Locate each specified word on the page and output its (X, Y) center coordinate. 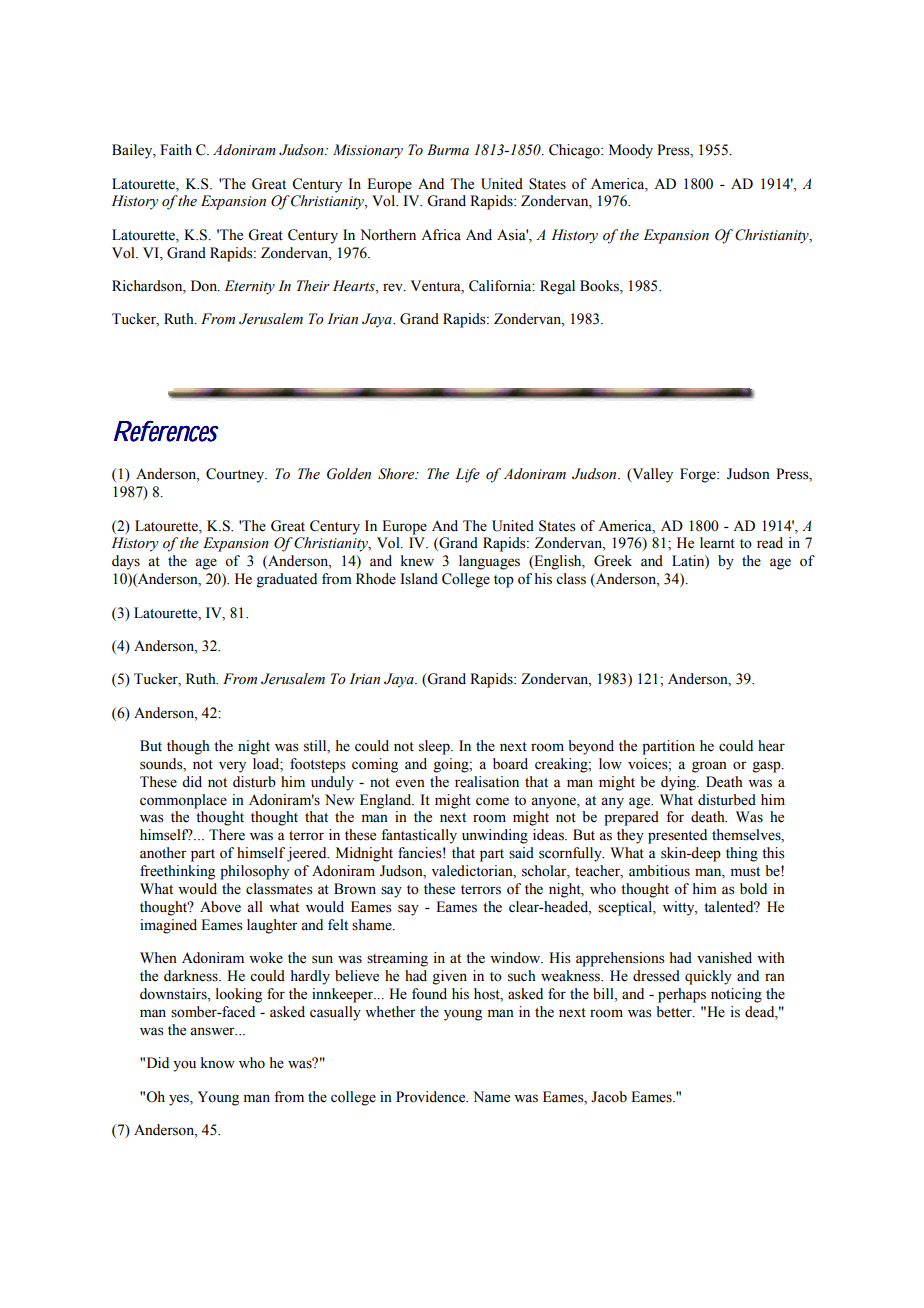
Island (419, 579)
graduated (286, 580)
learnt (717, 543)
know (218, 1063)
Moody (631, 151)
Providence (432, 1097)
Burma (448, 149)
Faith (176, 149)
